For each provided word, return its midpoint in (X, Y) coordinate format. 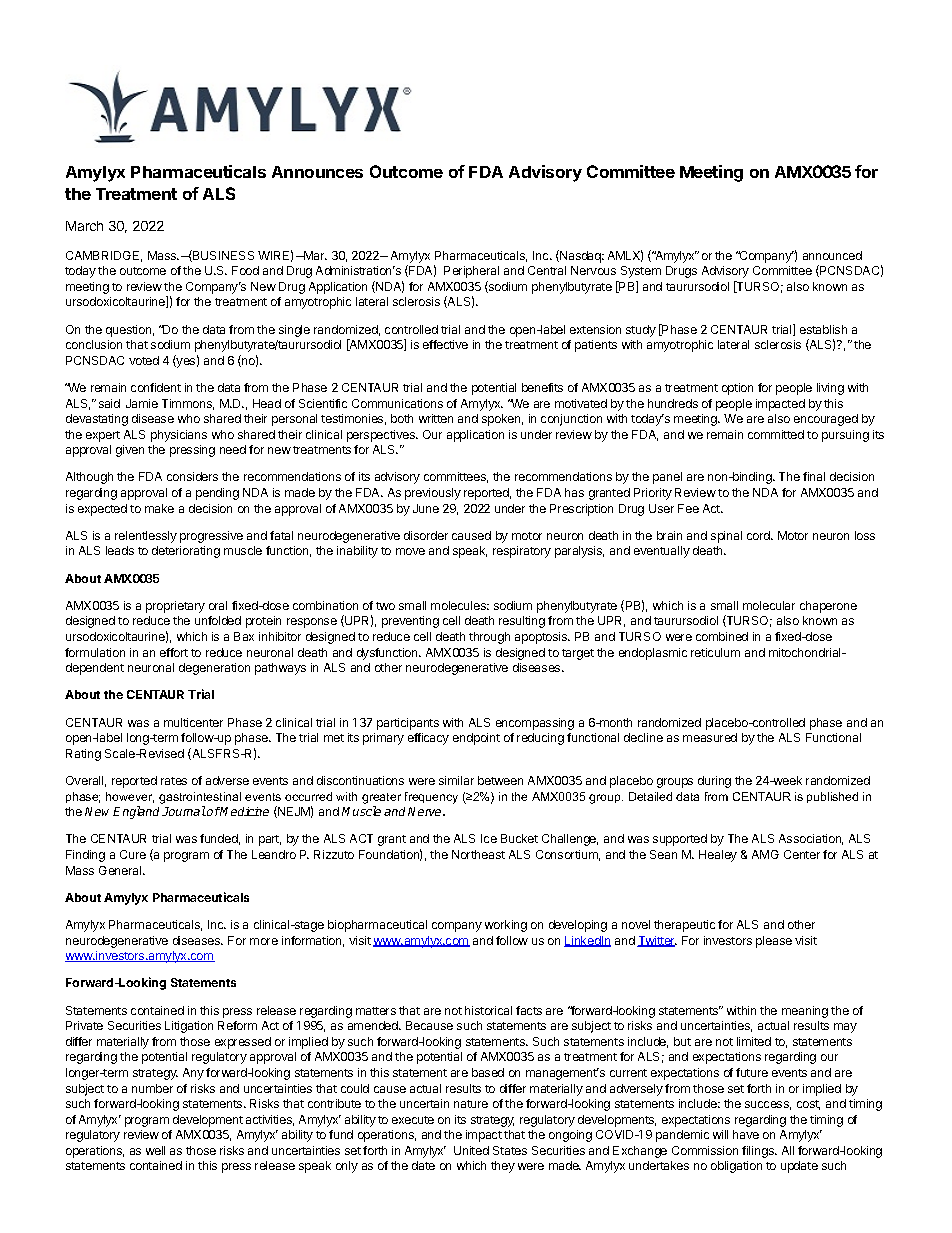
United (471, 1150)
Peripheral (471, 272)
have (746, 1134)
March (84, 226)
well (155, 1150)
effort (174, 652)
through (489, 638)
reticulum (715, 652)
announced (832, 255)
